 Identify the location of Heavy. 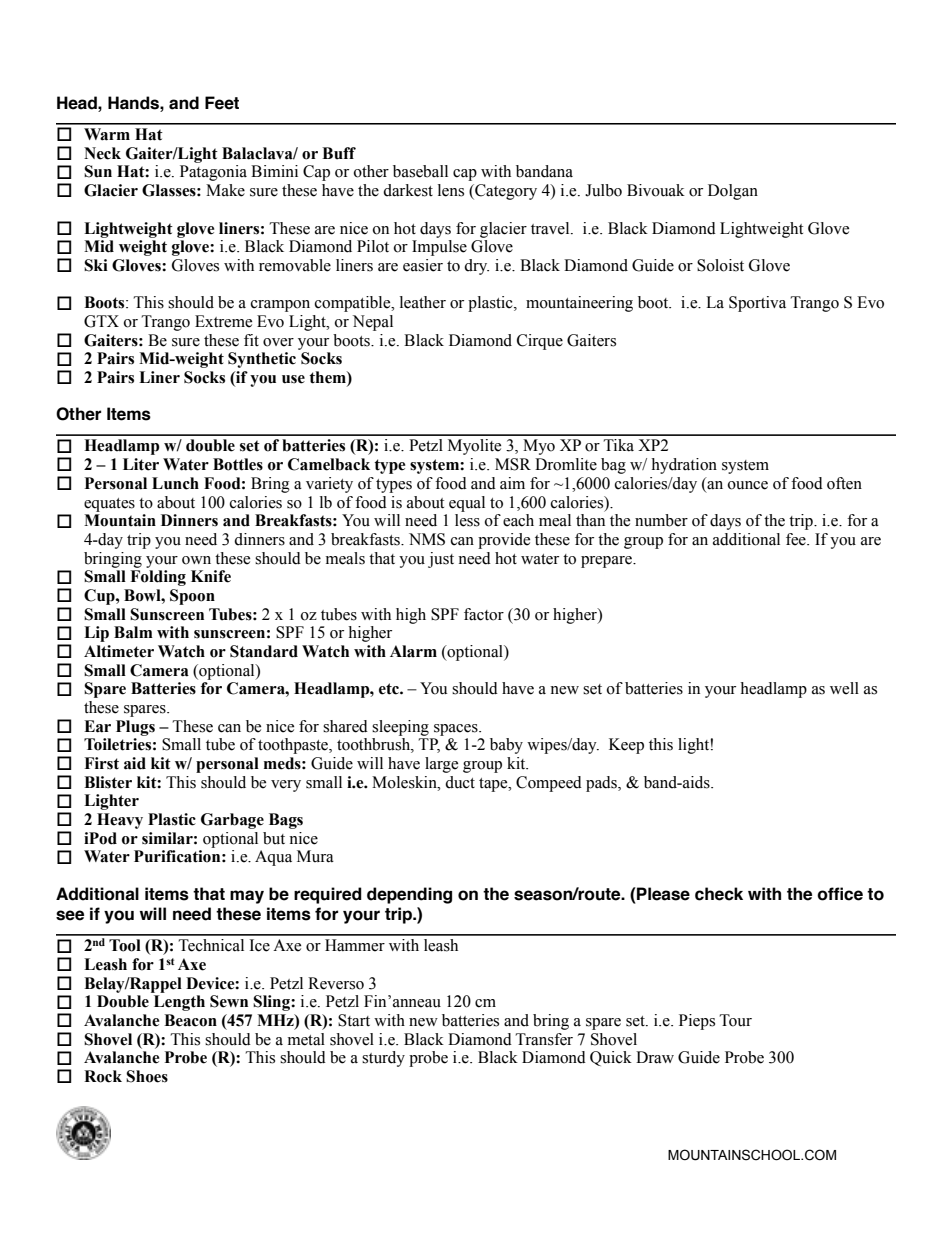
(120, 821).
